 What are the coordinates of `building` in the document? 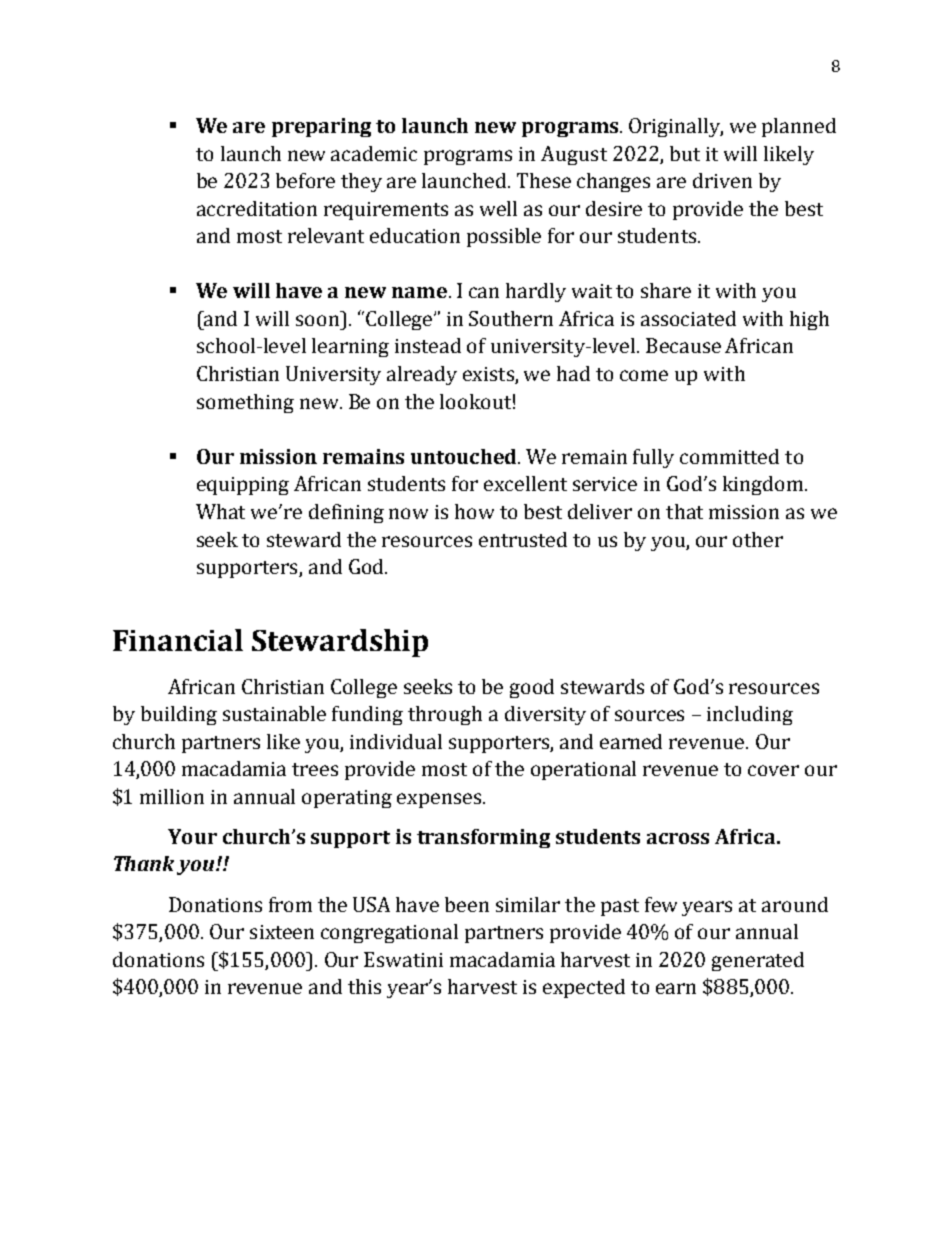 It's located at (179, 715).
